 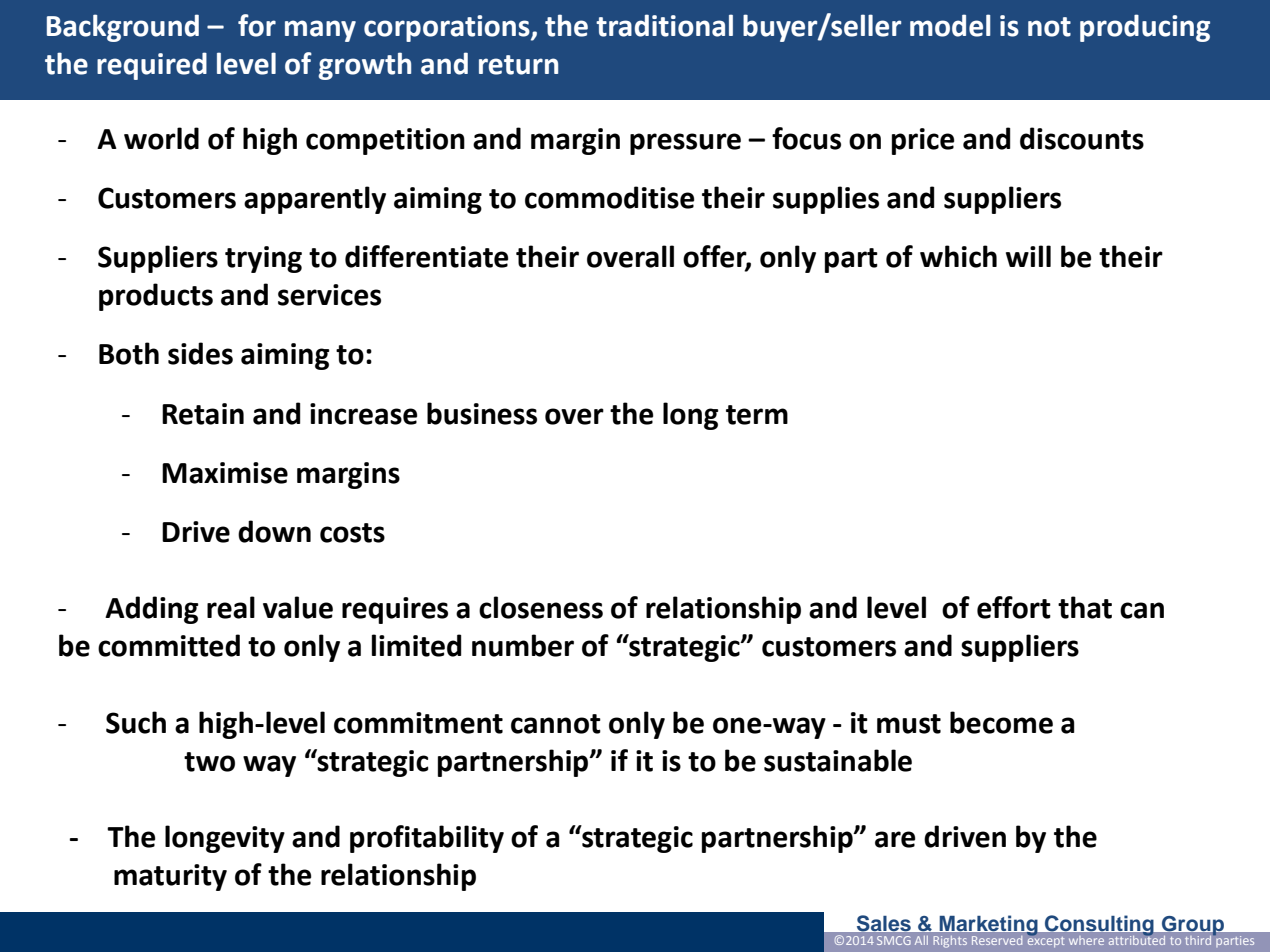 What do you see at coordinates (757, 415) in the image?
I see `term` at bounding box center [757, 415].
